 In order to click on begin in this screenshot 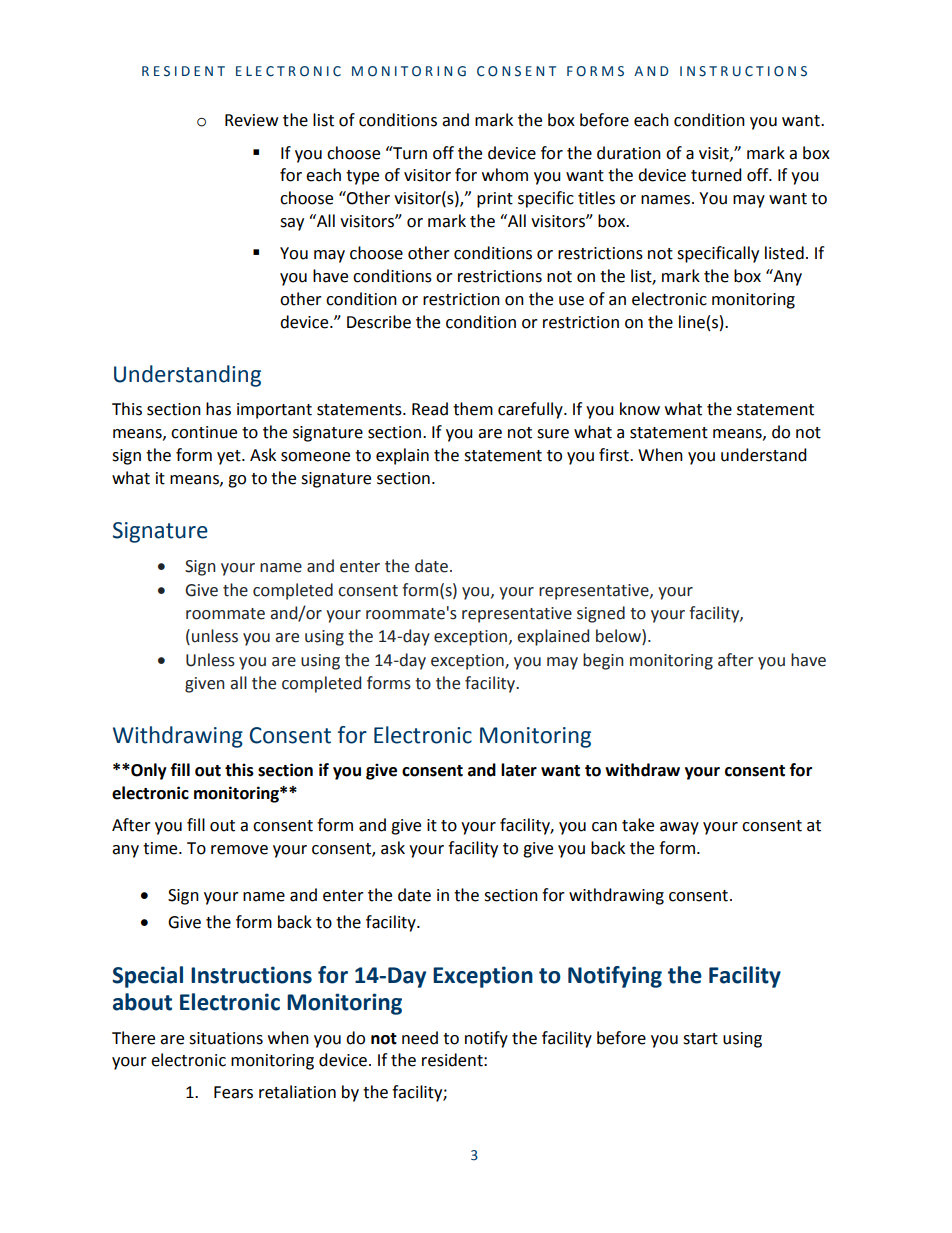, I will do `click(603, 661)`.
